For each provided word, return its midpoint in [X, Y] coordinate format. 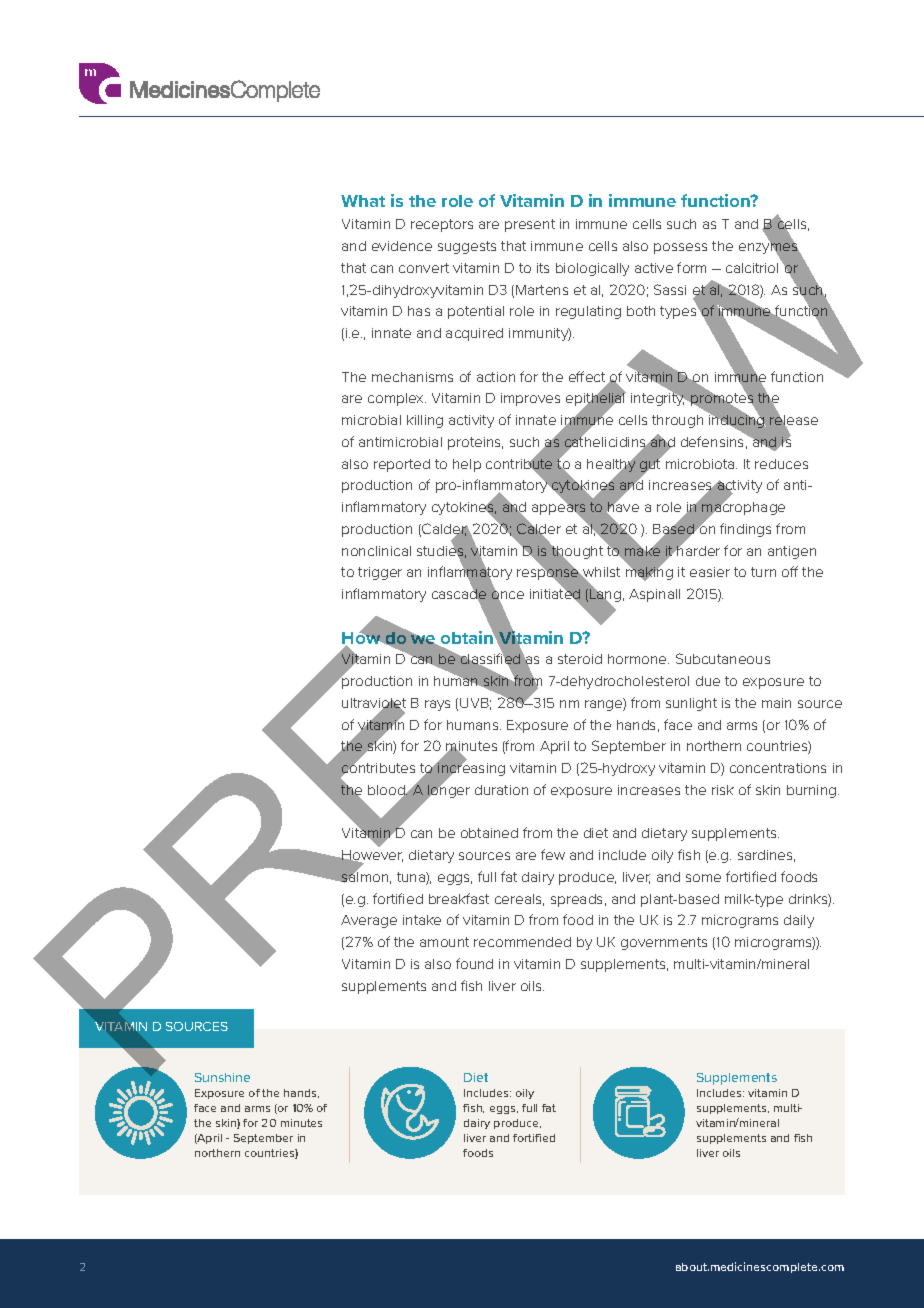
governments [664, 943]
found [474, 963]
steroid [580, 659]
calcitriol [752, 268]
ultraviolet [374, 704]
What [363, 201]
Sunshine [222, 1077]
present [530, 225]
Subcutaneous [723, 658]
